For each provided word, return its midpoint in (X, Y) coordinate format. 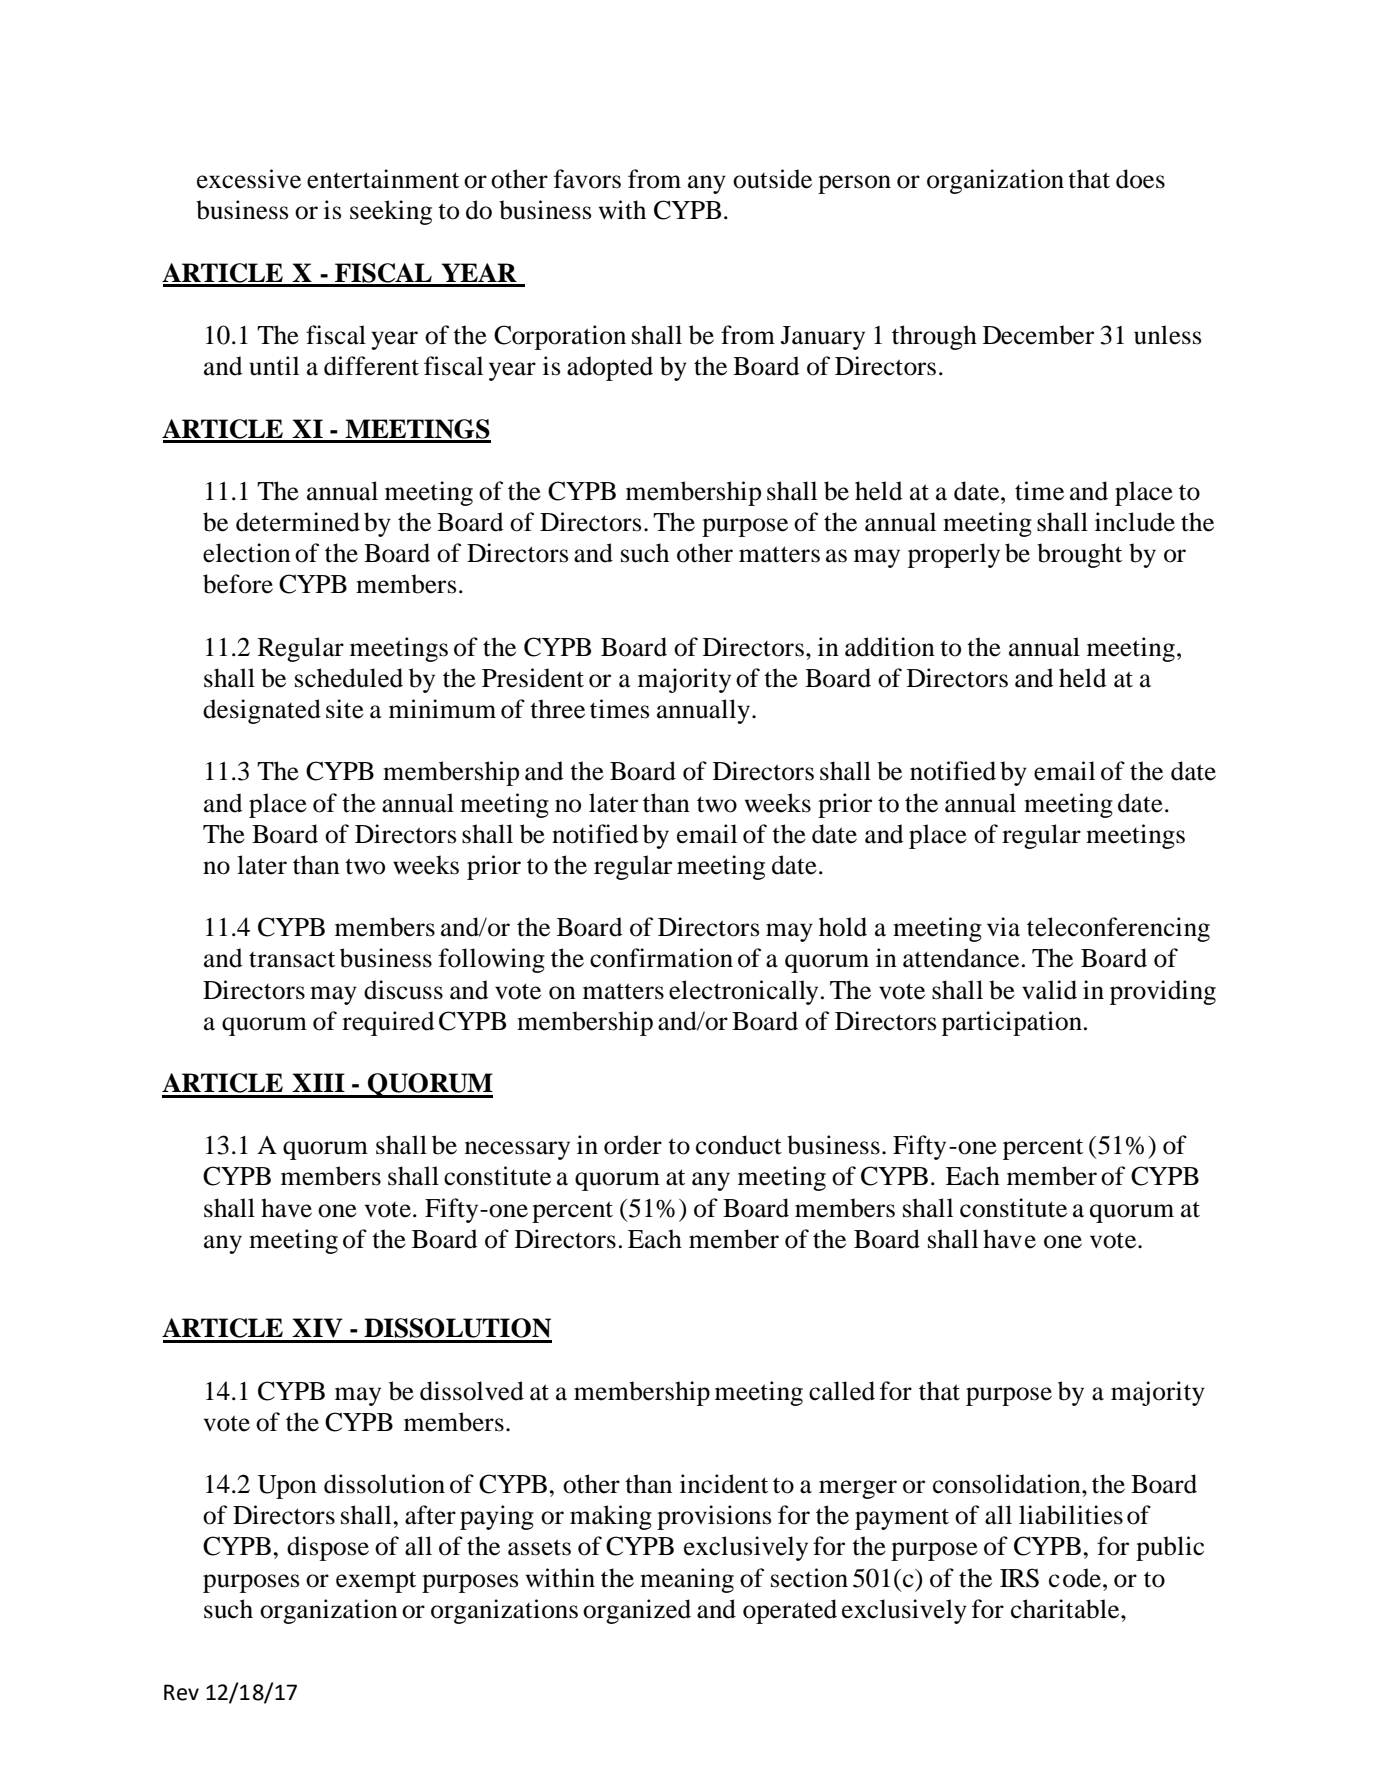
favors (587, 179)
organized (637, 1611)
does (1140, 179)
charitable (1066, 1609)
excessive (249, 179)
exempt (376, 1582)
